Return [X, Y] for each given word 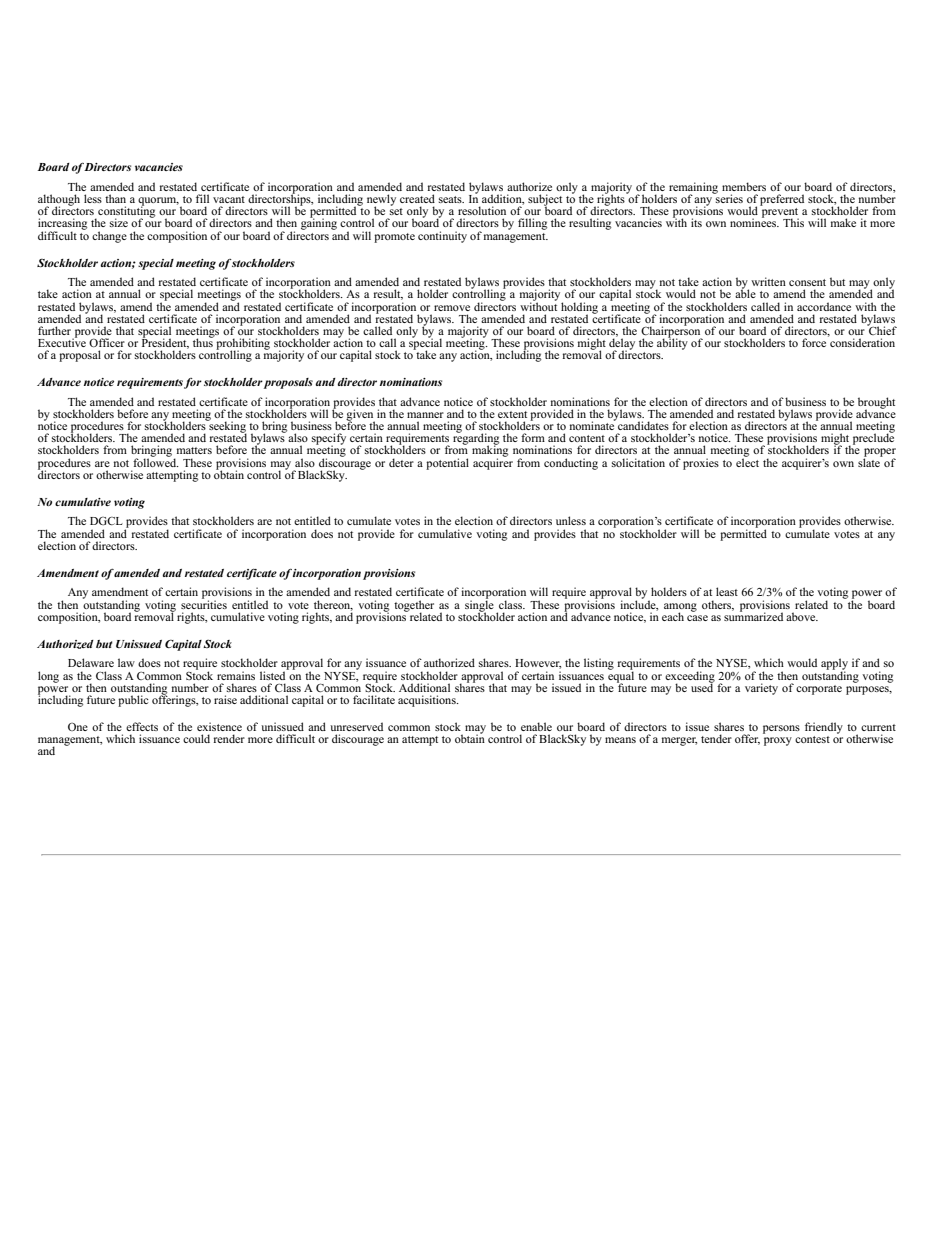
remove [452, 308]
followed [156, 461]
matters [194, 450]
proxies [701, 464]
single [479, 606]
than [115, 198]
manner [425, 415]
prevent [780, 214]
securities [204, 603]
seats [451, 199]
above [802, 616]
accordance [824, 306]
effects [142, 726]
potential [447, 464]
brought [876, 404]
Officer [107, 342]
